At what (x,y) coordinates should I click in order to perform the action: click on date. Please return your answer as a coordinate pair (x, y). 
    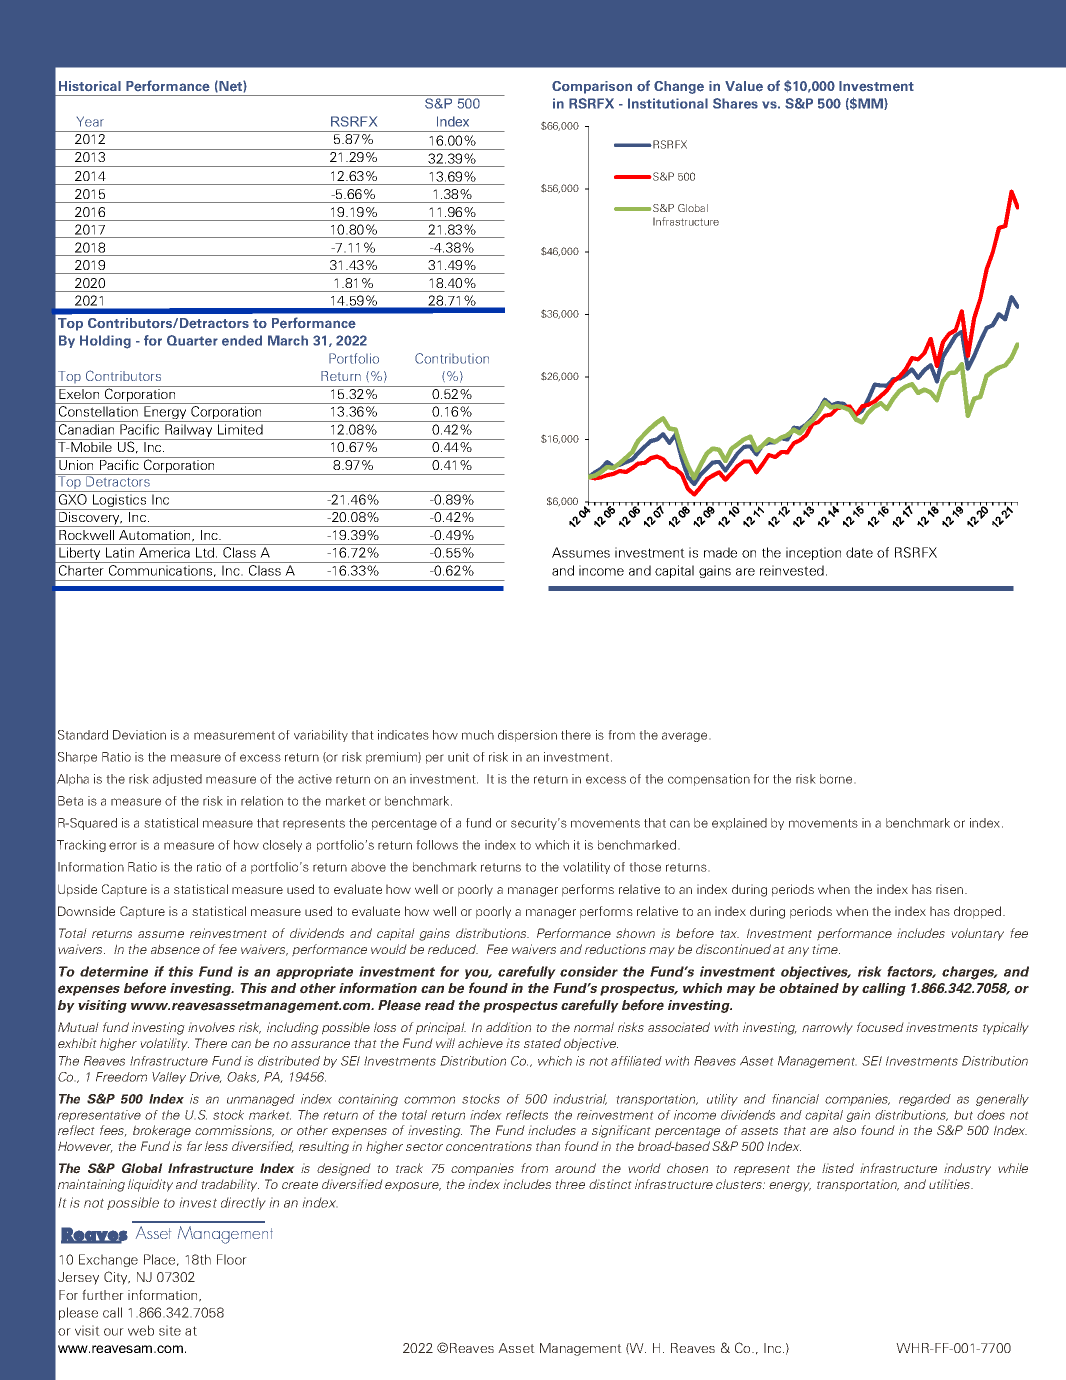
    Looking at the image, I should click on (859, 552).
